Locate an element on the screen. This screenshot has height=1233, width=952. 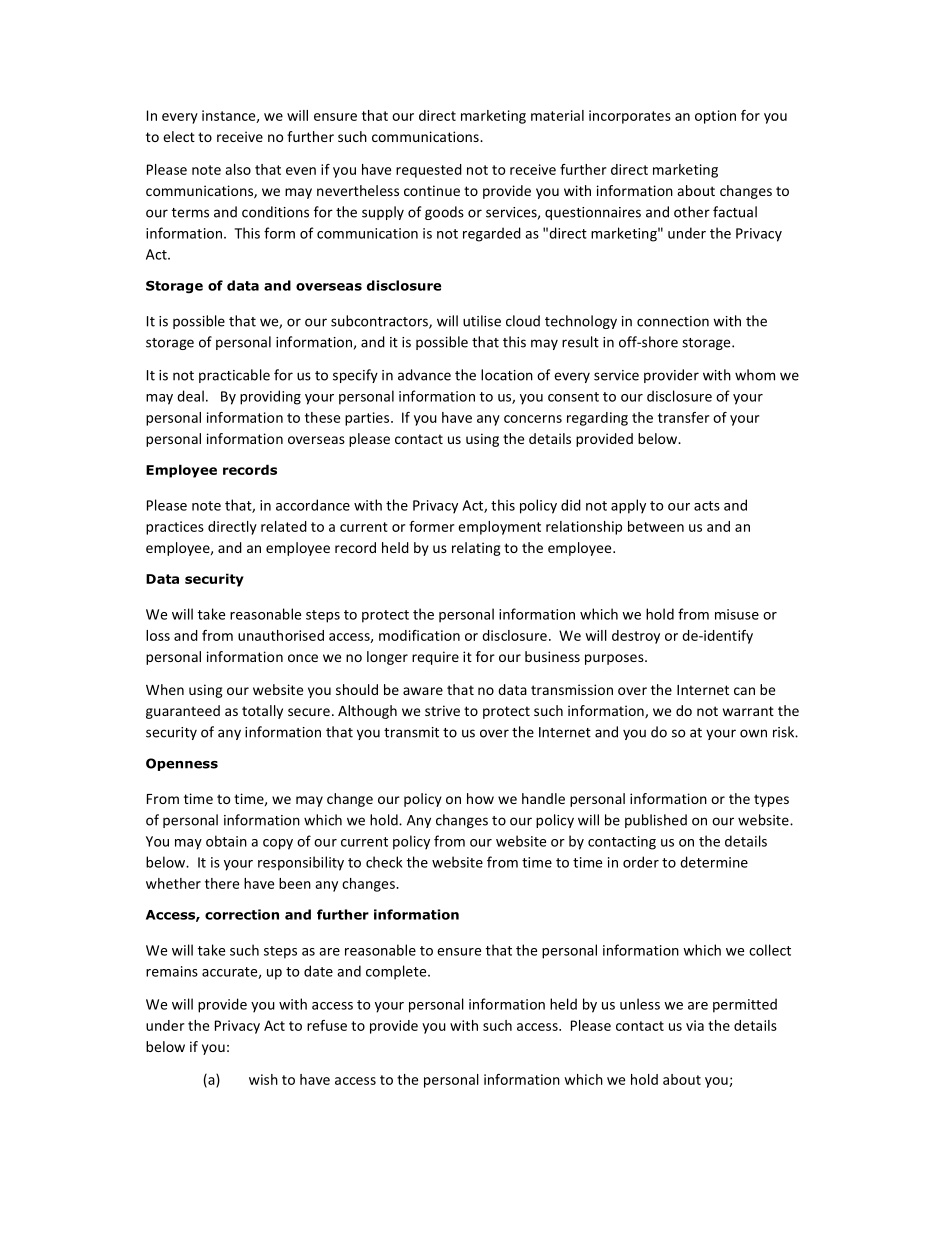
wish is located at coordinates (263, 1079).
